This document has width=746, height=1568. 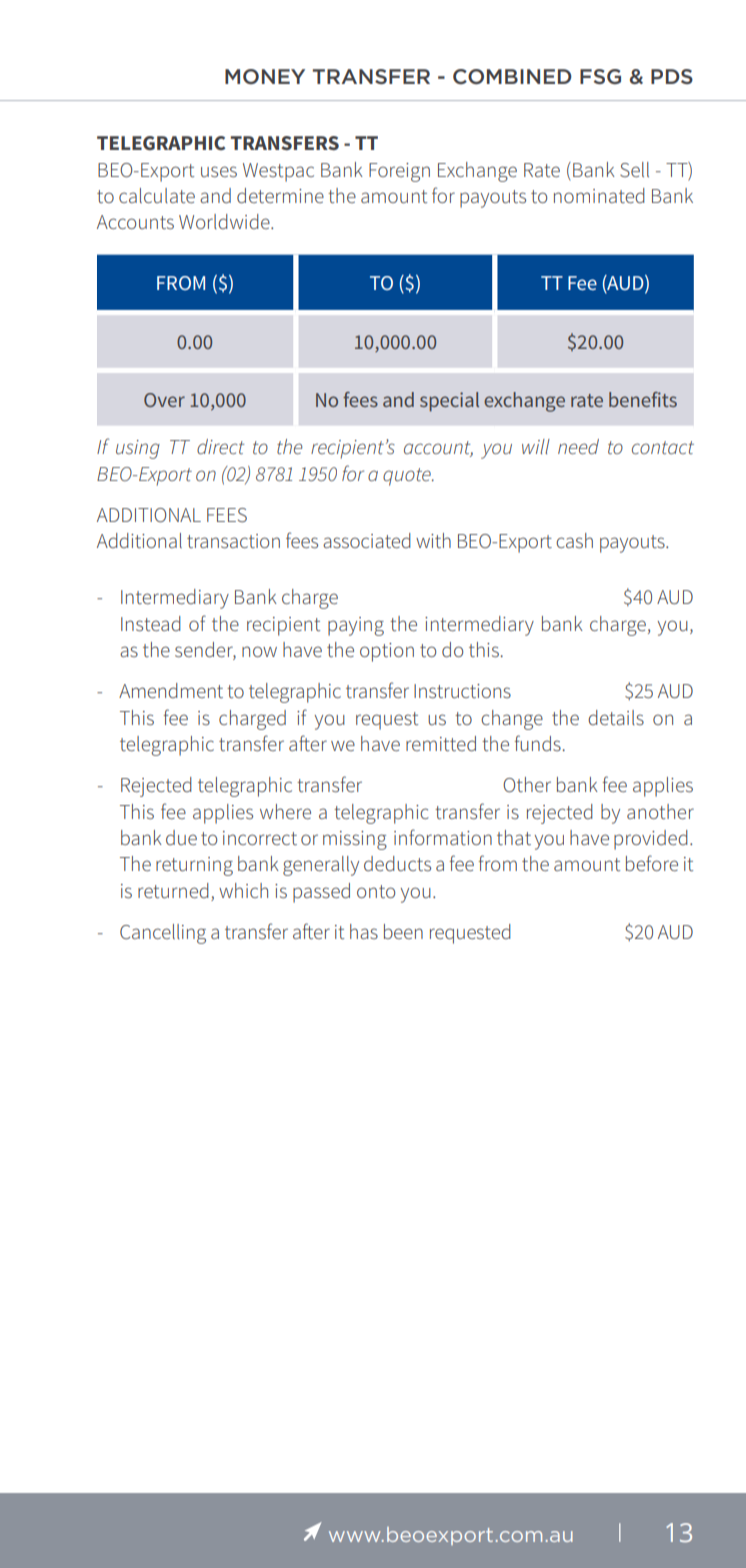 What do you see at coordinates (399, 172) in the document?
I see `Foreign` at bounding box center [399, 172].
